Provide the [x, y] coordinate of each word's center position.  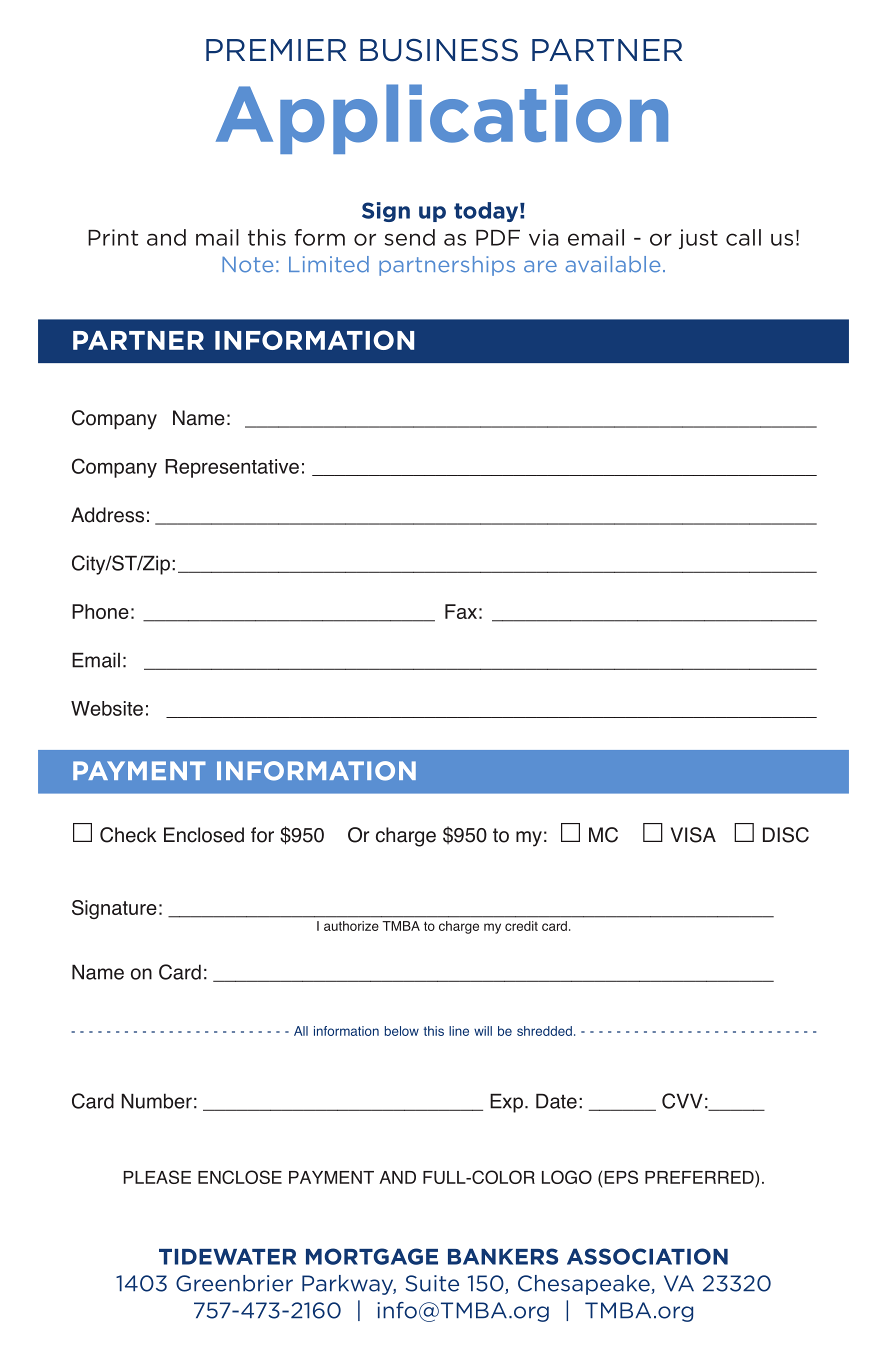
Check [128, 835]
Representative [232, 468]
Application [442, 119]
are [540, 266]
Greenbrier [234, 1283]
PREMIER [276, 50]
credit [521, 926]
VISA [693, 835]
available [613, 264]
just [698, 239]
